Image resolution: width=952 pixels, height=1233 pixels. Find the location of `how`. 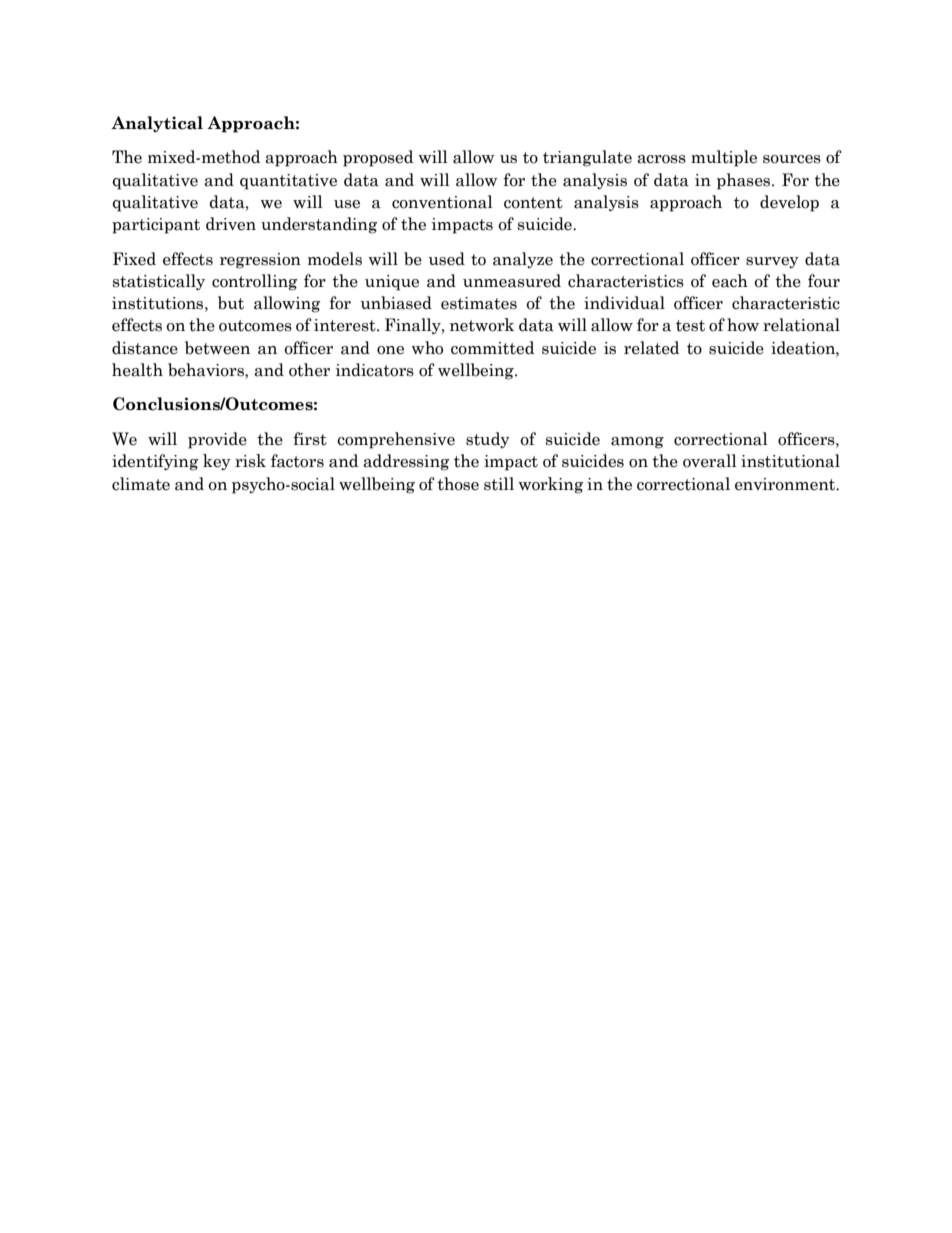

how is located at coordinates (743, 325).
